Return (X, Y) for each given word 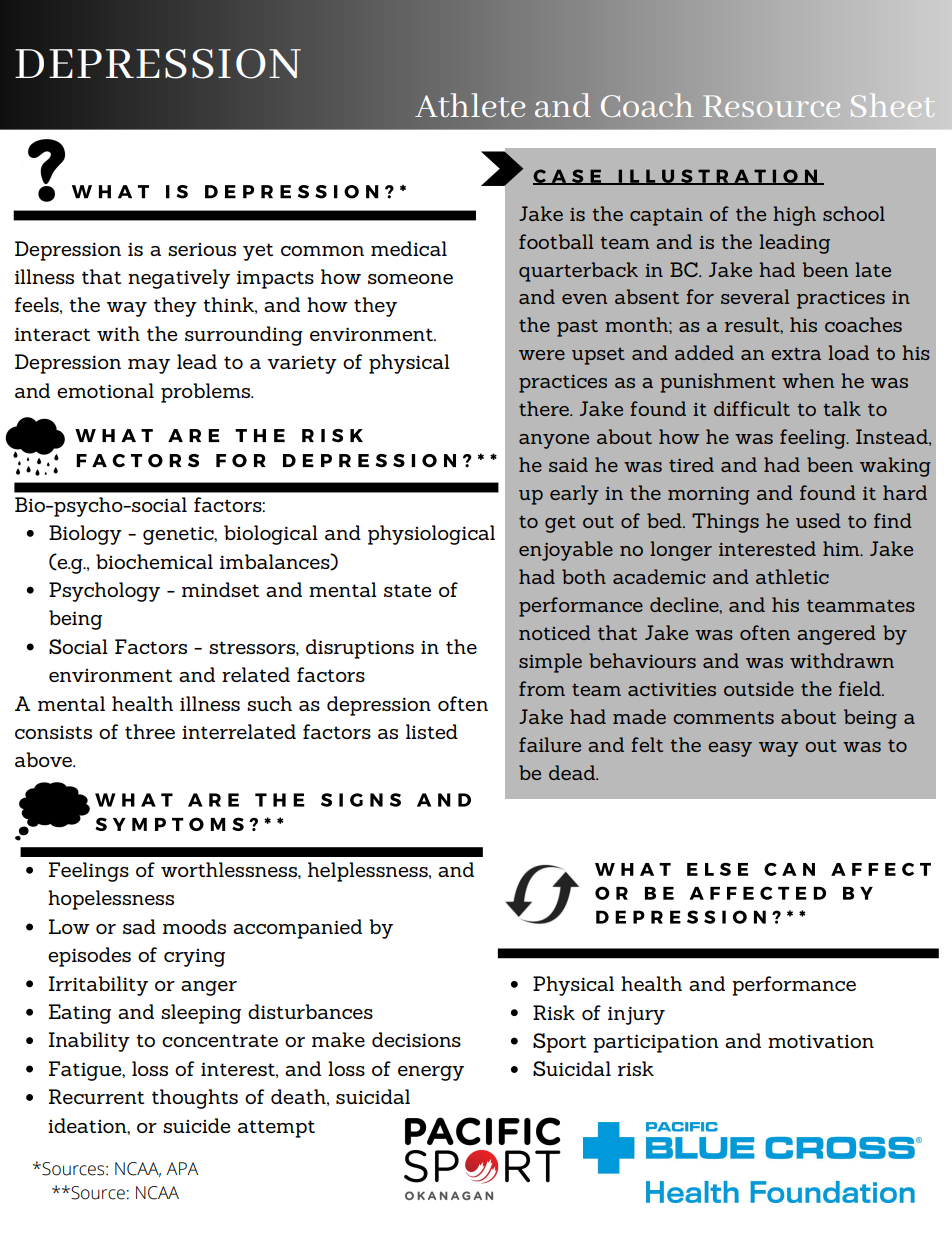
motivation (821, 1041)
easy (730, 749)
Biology (85, 535)
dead (573, 772)
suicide (196, 1125)
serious (202, 249)
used (818, 520)
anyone (554, 441)
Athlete (470, 105)
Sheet (891, 105)
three (150, 731)
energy (431, 1073)
